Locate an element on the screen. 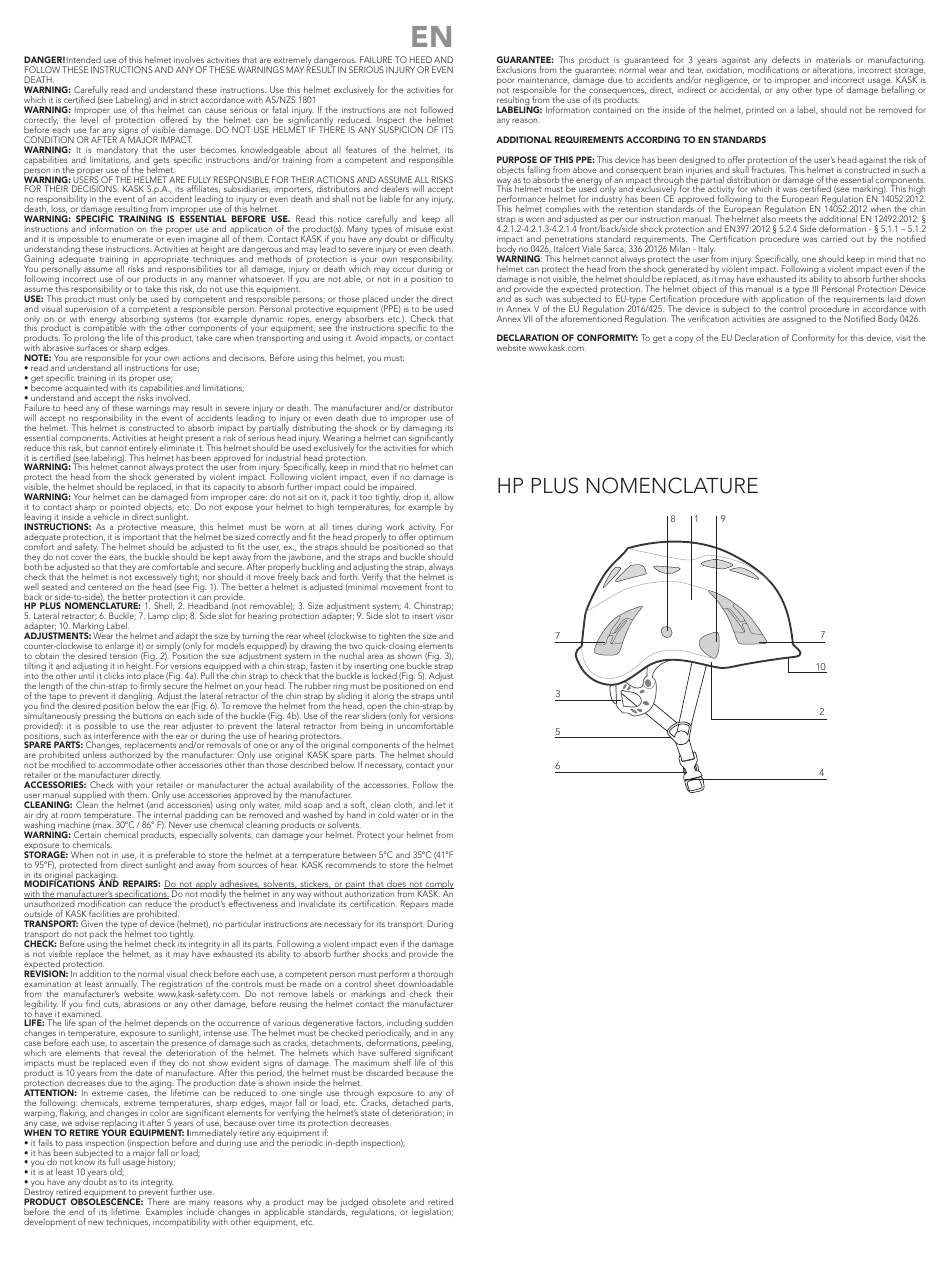 The image size is (952, 1273). obsolete is located at coordinates (389, 1201).
